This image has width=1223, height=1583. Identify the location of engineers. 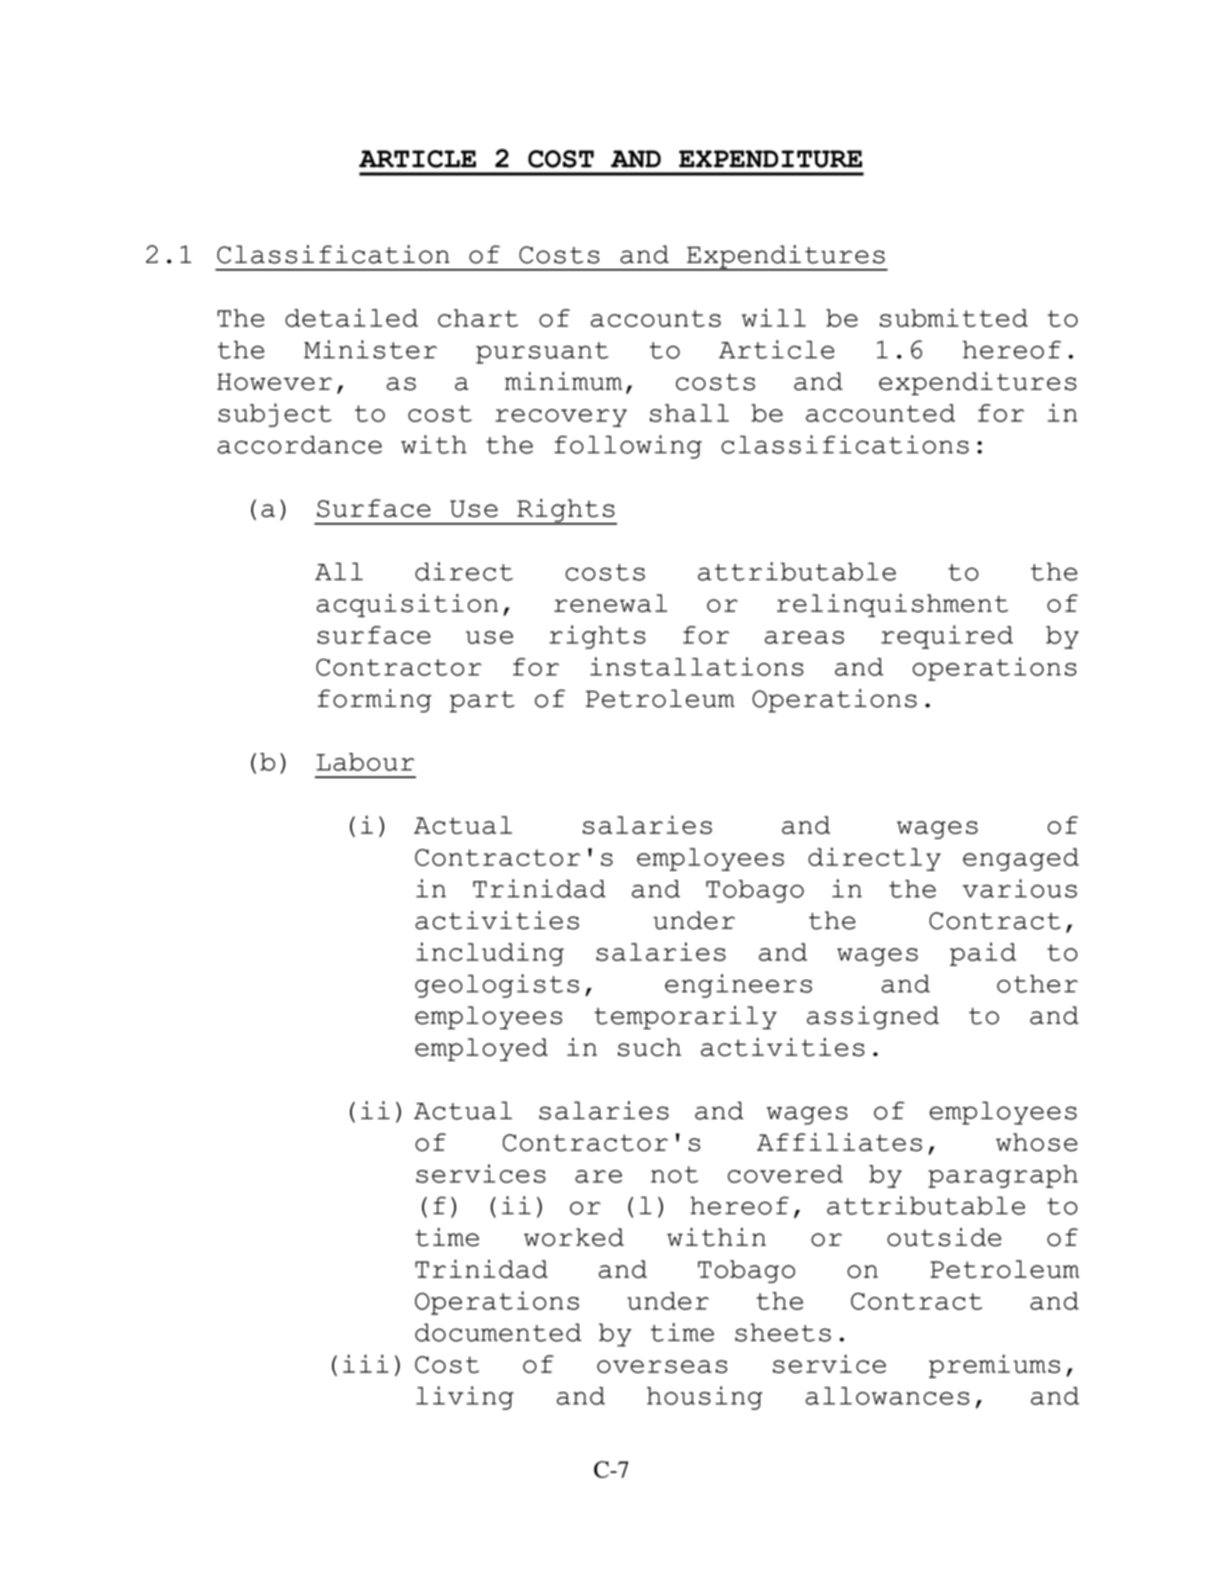
(738, 986).
